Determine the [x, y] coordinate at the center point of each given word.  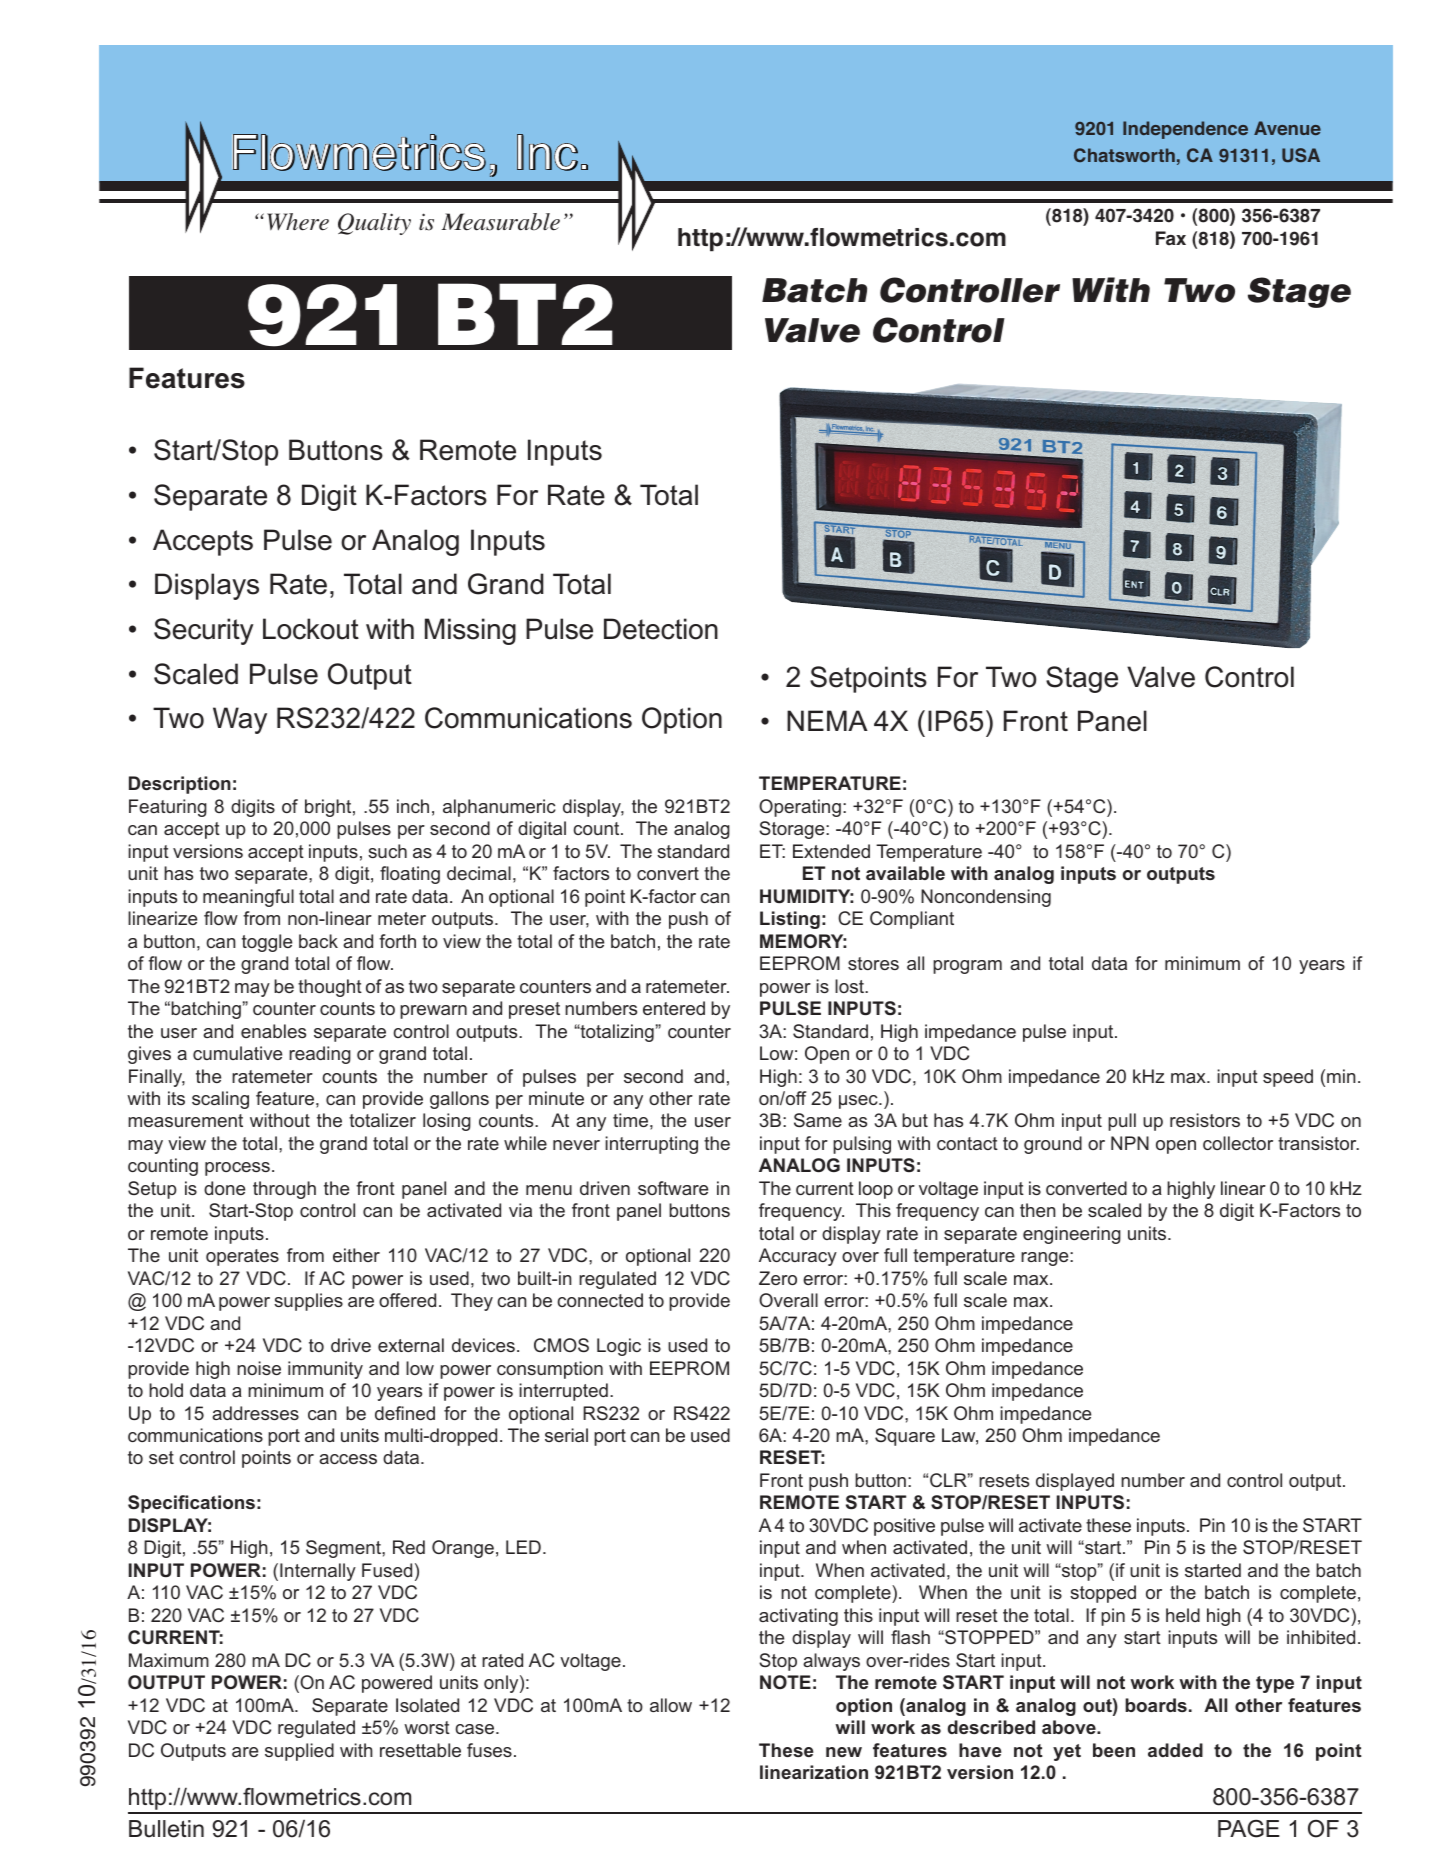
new [844, 1752]
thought [330, 988]
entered [674, 1008]
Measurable [500, 222]
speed [1288, 1078]
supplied [299, 1752]
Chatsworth [1124, 155]
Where [298, 222]
